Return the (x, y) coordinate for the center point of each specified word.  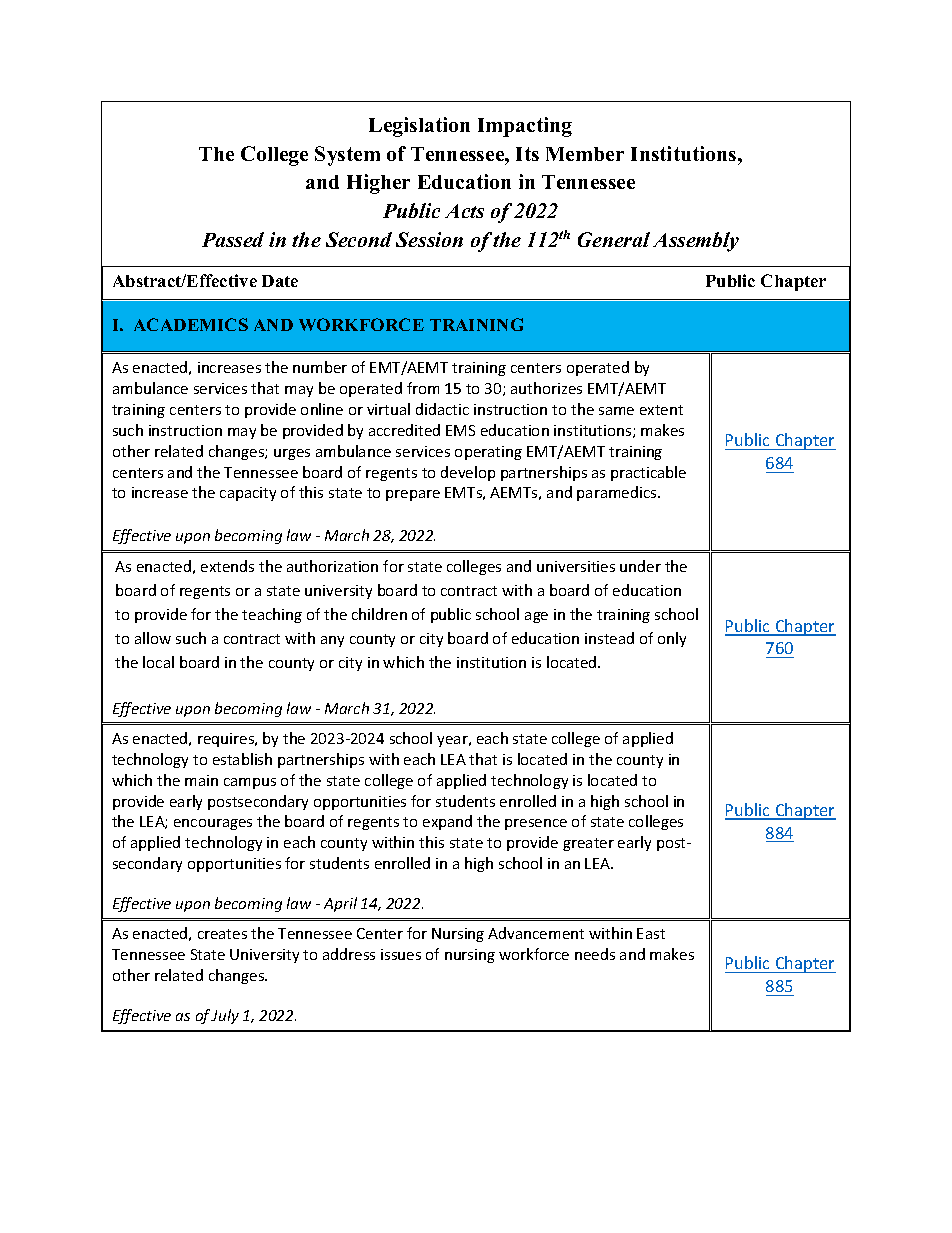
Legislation (419, 127)
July (225, 1016)
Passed (233, 239)
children (379, 614)
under (640, 566)
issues (401, 954)
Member (585, 154)
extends (227, 566)
